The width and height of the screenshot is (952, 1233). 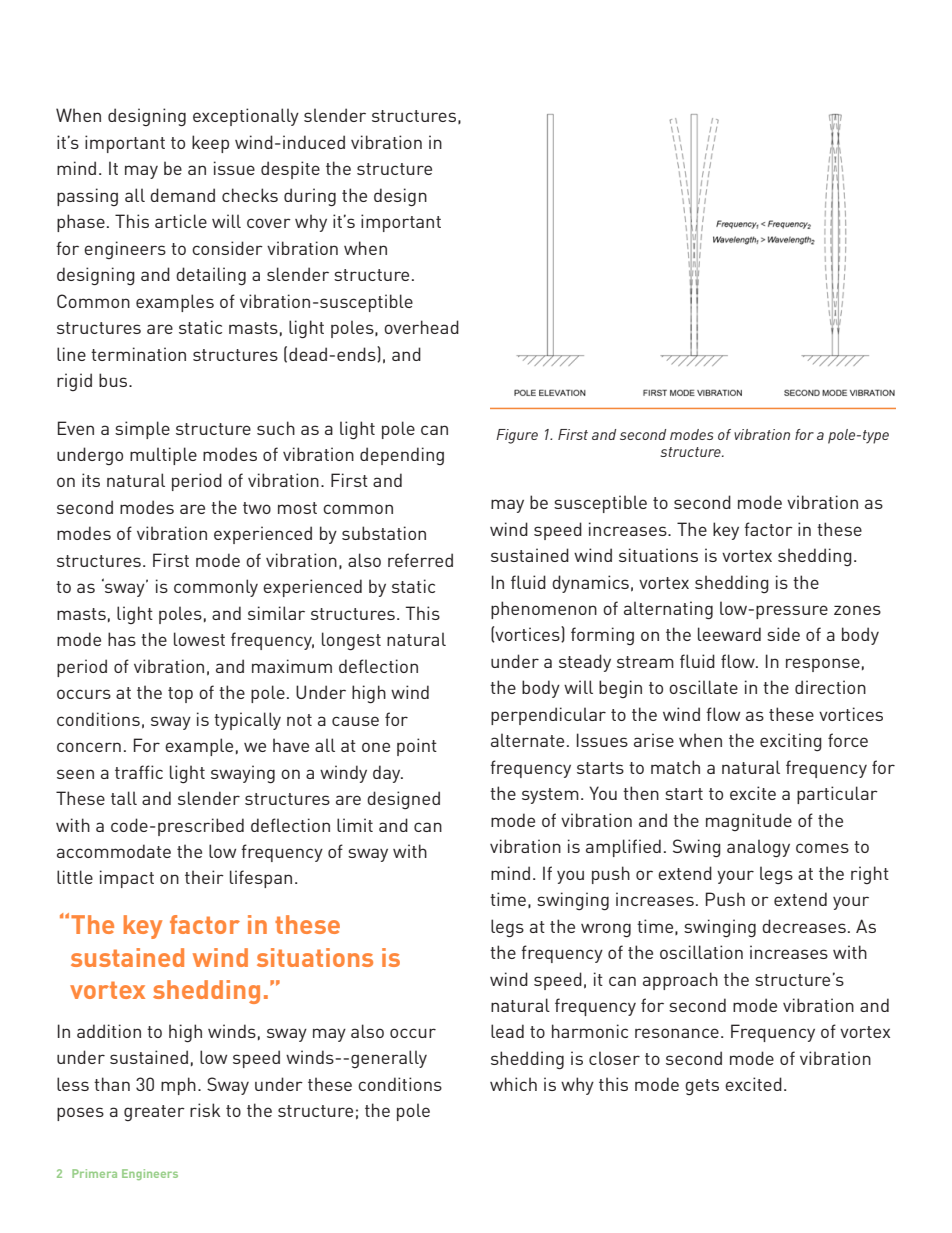 I want to click on system, so click(x=550, y=796).
